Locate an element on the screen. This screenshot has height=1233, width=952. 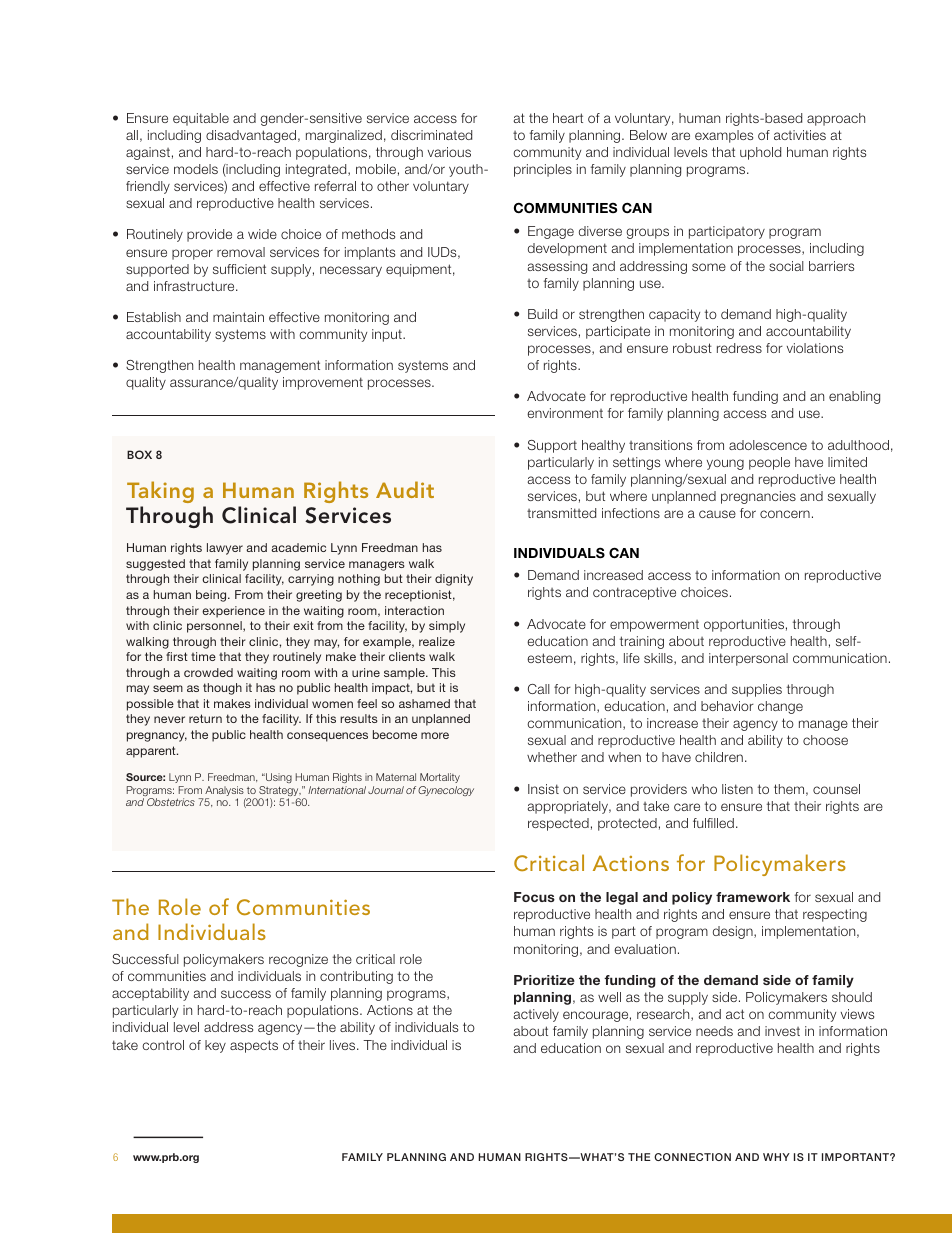
recognize is located at coordinates (298, 960).
